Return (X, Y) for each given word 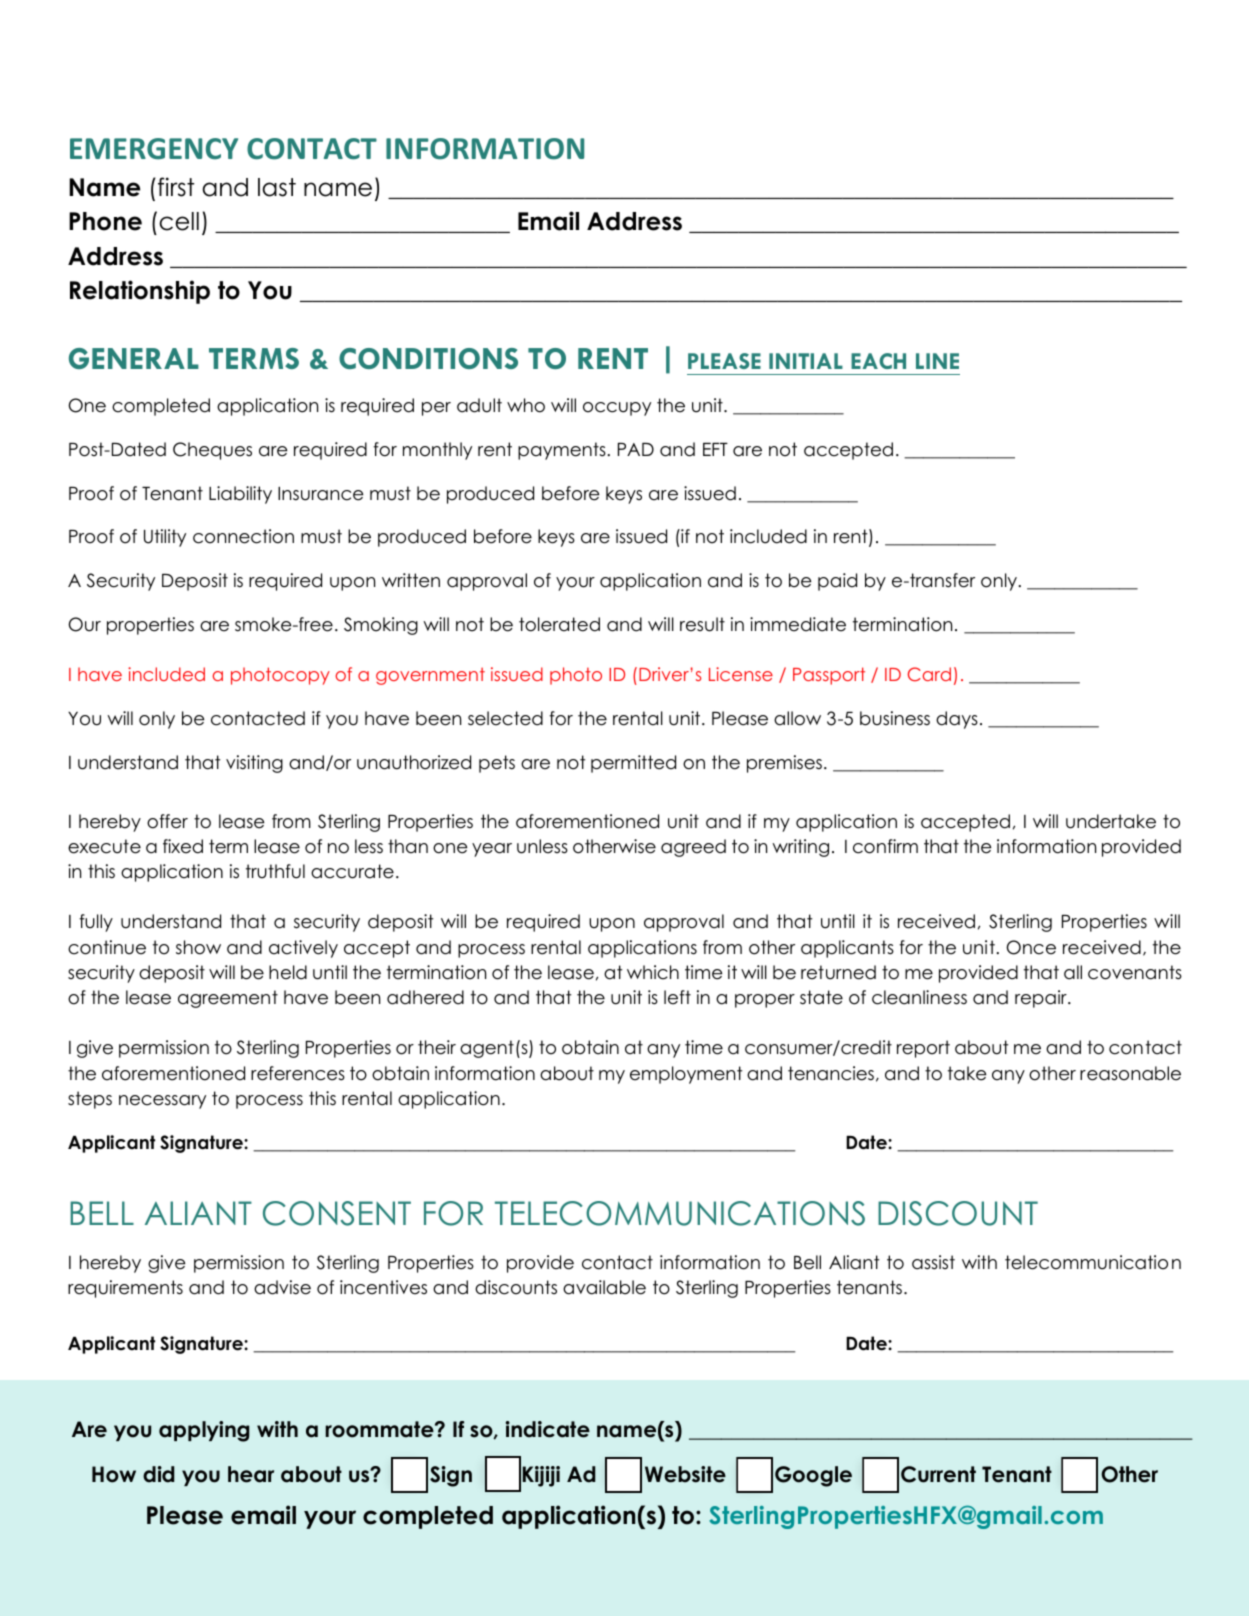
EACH (878, 361)
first (176, 187)
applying (204, 1431)
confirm (885, 846)
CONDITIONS (428, 358)
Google (813, 1476)
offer (167, 821)
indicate (548, 1429)
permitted (633, 764)
